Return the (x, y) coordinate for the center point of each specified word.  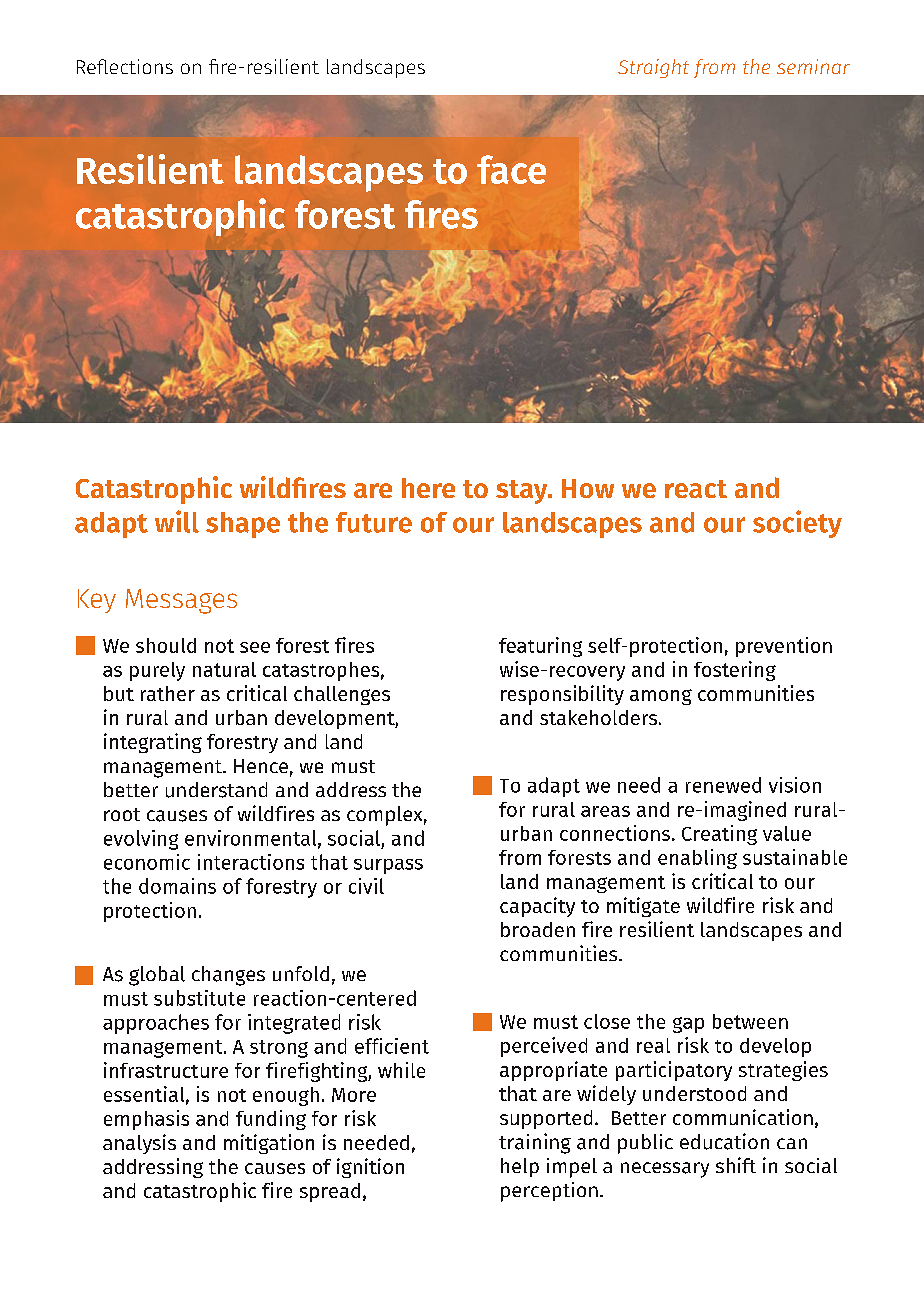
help (520, 1167)
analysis (139, 1144)
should (166, 645)
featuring (540, 647)
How (588, 488)
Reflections (125, 66)
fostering (735, 671)
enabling (697, 859)
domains (177, 886)
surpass (388, 866)
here (428, 488)
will (177, 521)
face (511, 169)
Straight (653, 68)
